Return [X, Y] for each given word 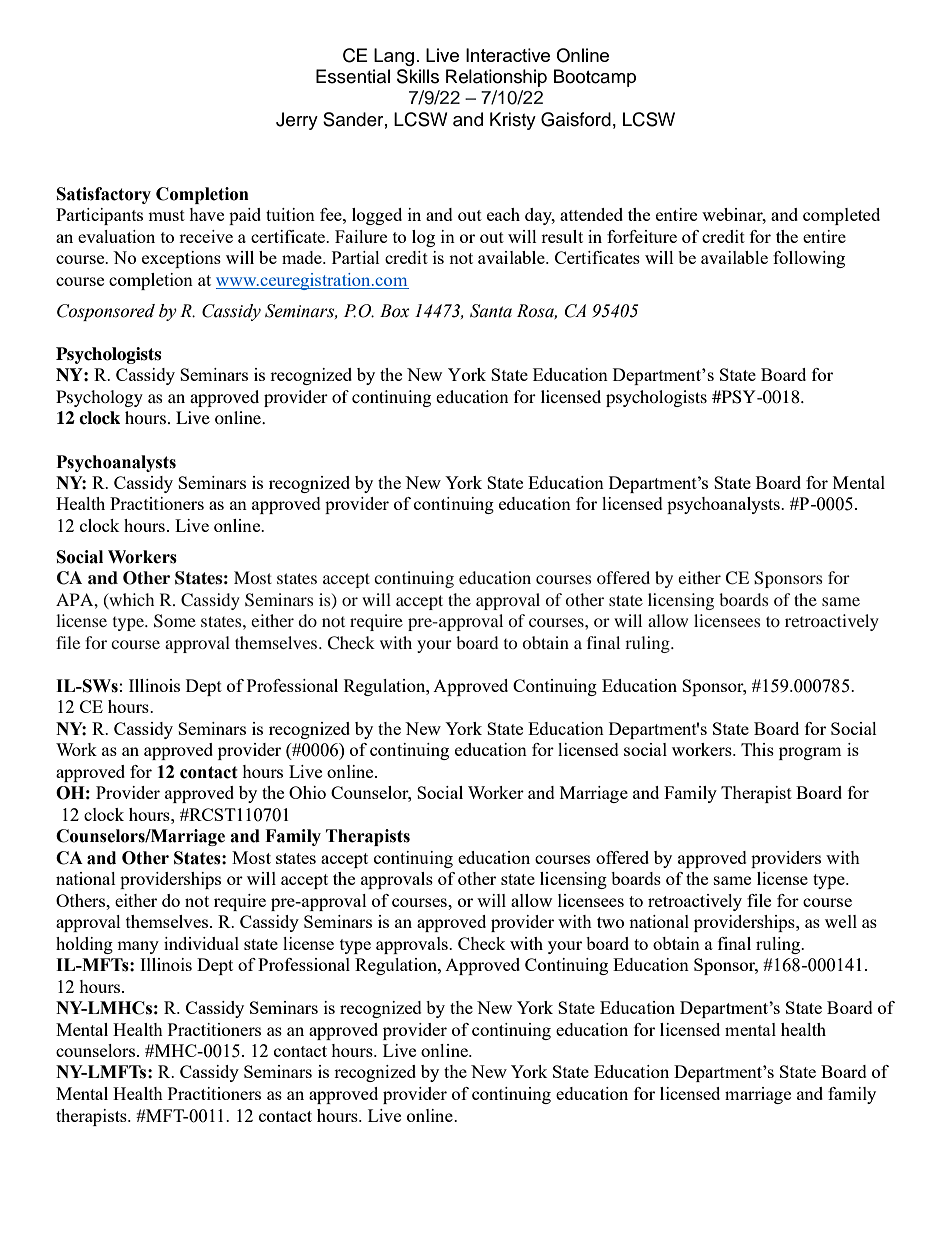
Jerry [297, 121]
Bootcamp [595, 78]
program [810, 753]
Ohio [307, 792]
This [757, 749]
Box [395, 311]
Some [175, 621]
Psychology [99, 398]
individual [201, 943]
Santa [491, 311]
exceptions [181, 259]
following [809, 259]
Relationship [496, 78]
